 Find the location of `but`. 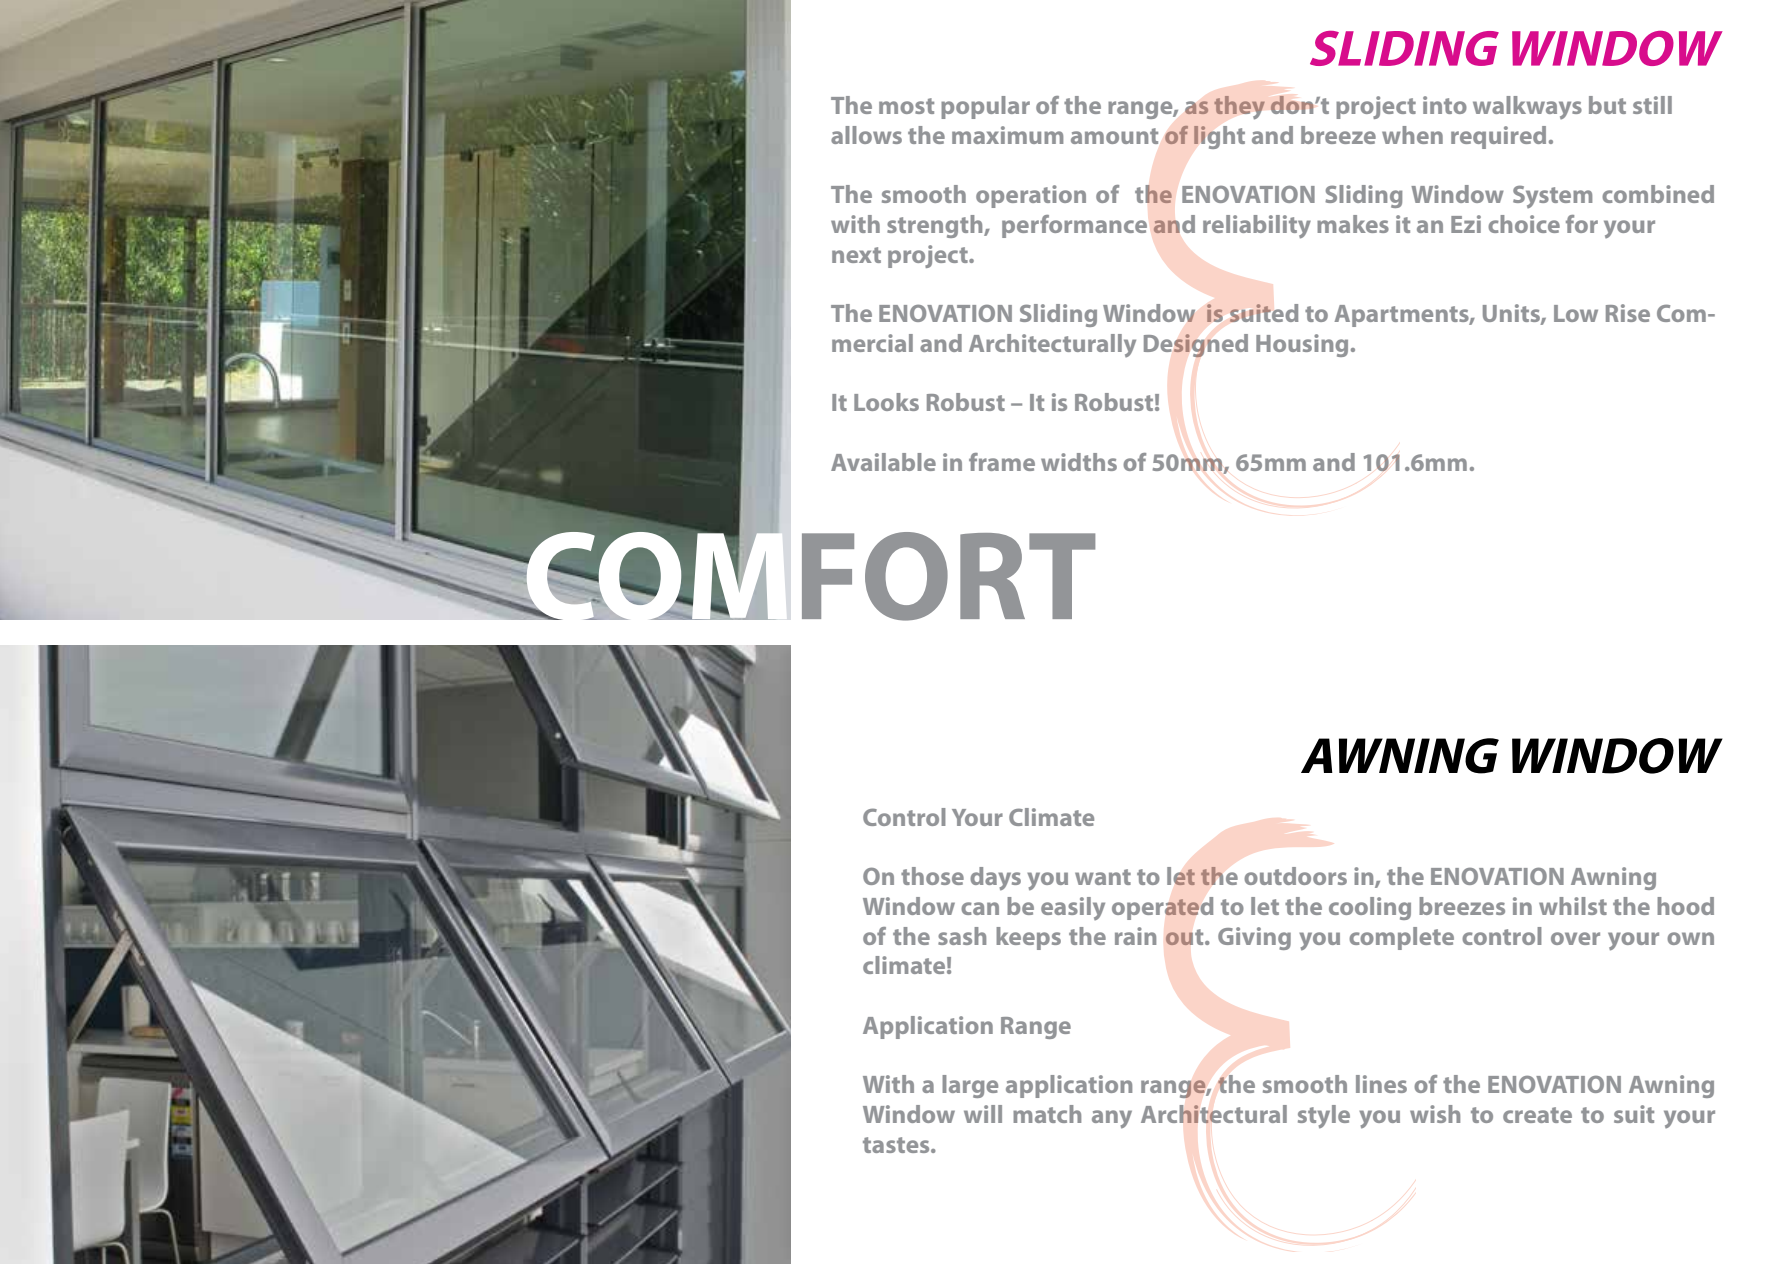

but is located at coordinates (1607, 105).
